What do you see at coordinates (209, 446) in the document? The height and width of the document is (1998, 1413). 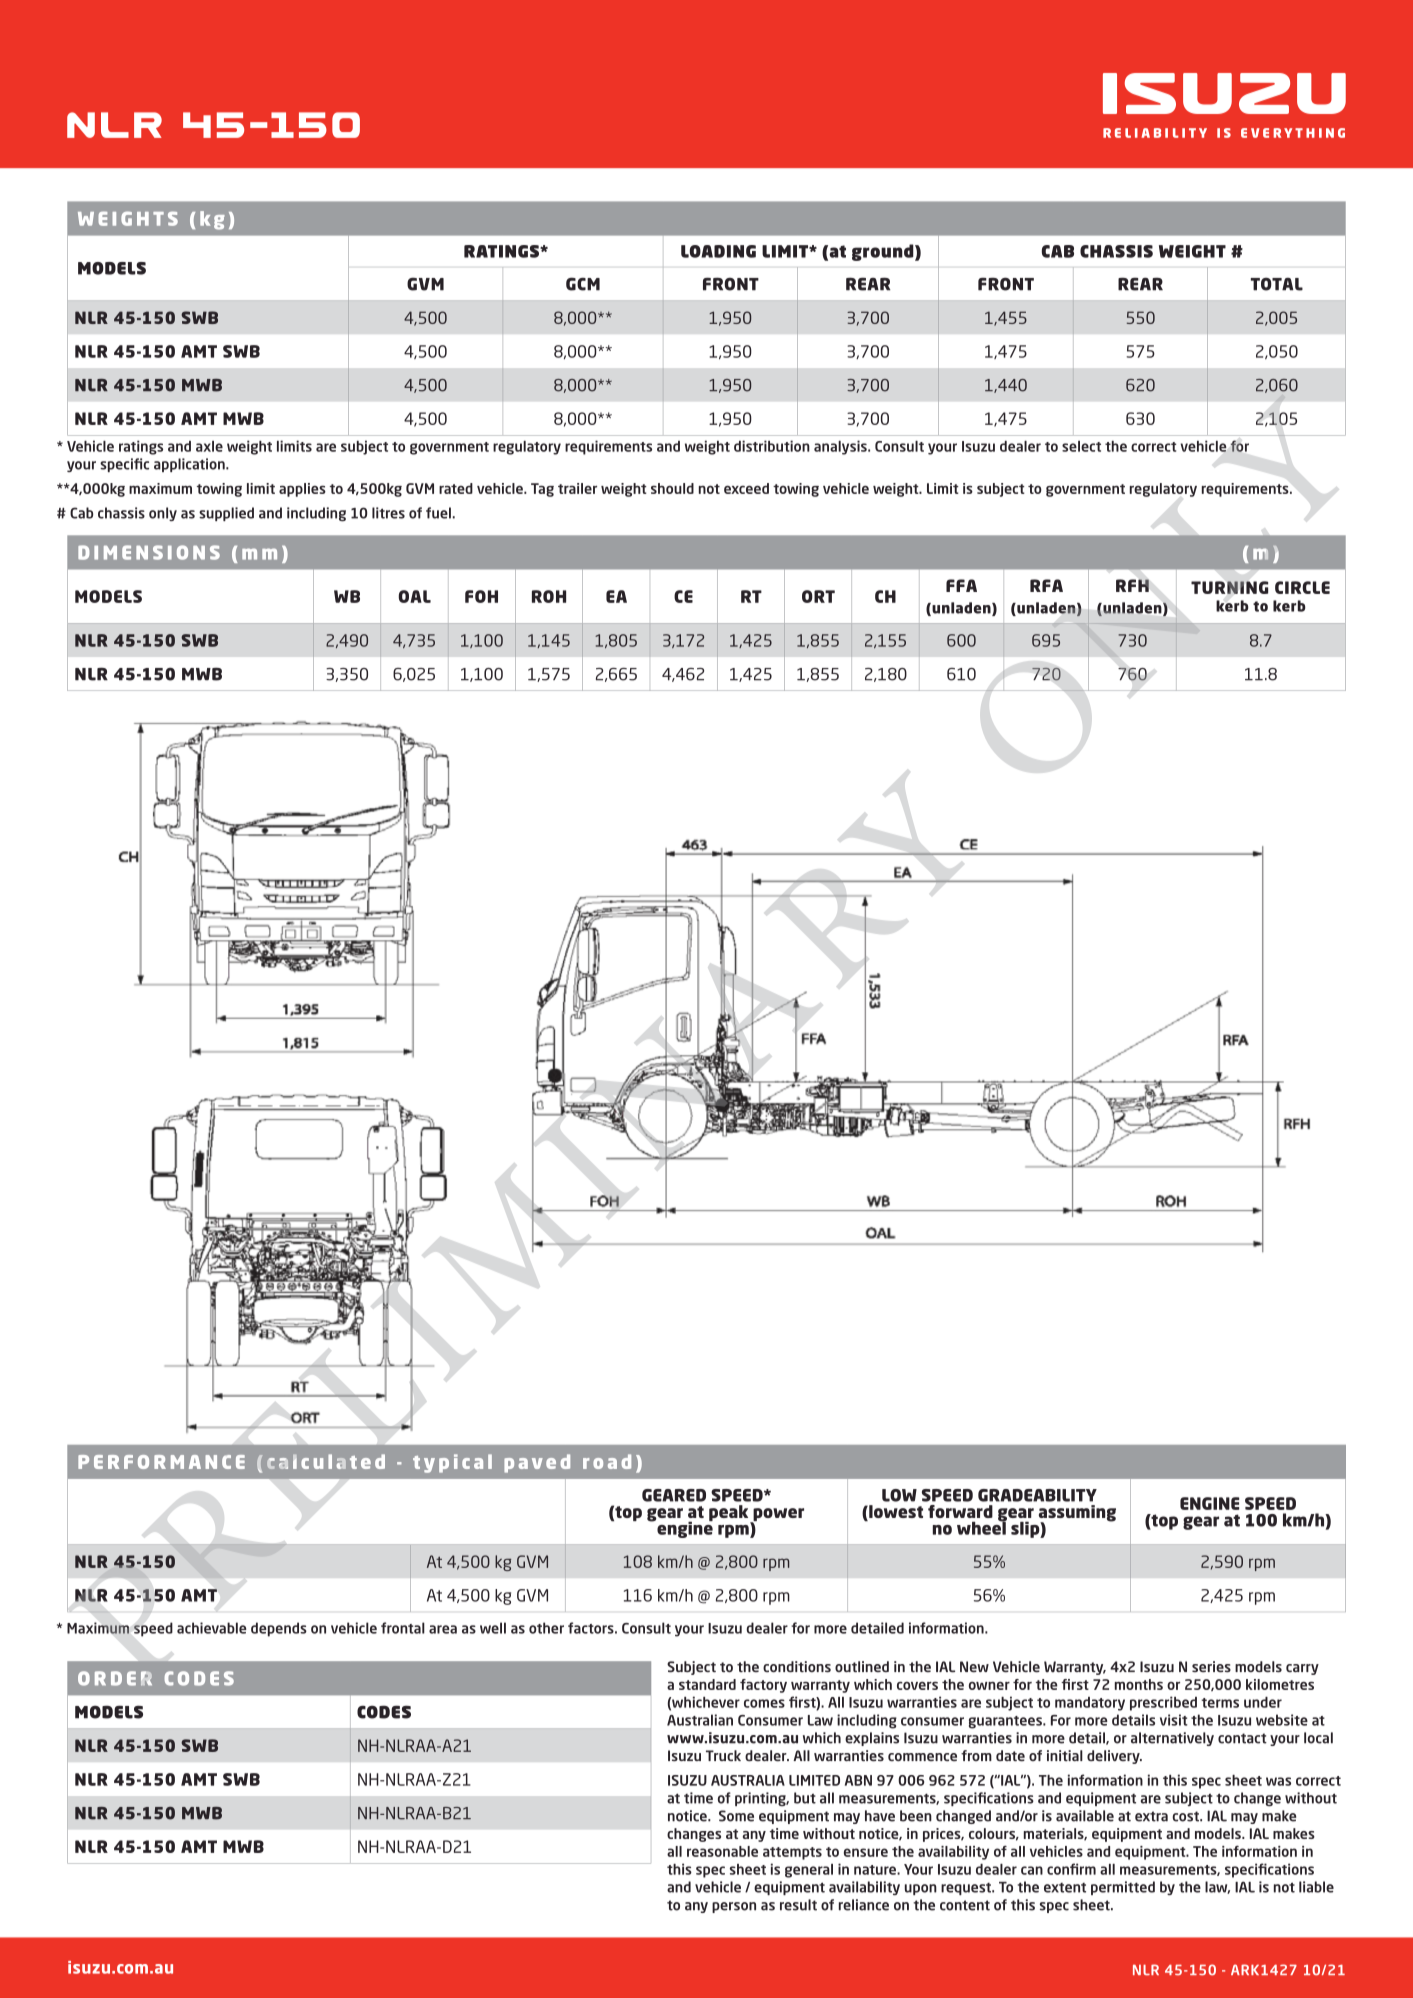 I see `axle` at bounding box center [209, 446].
